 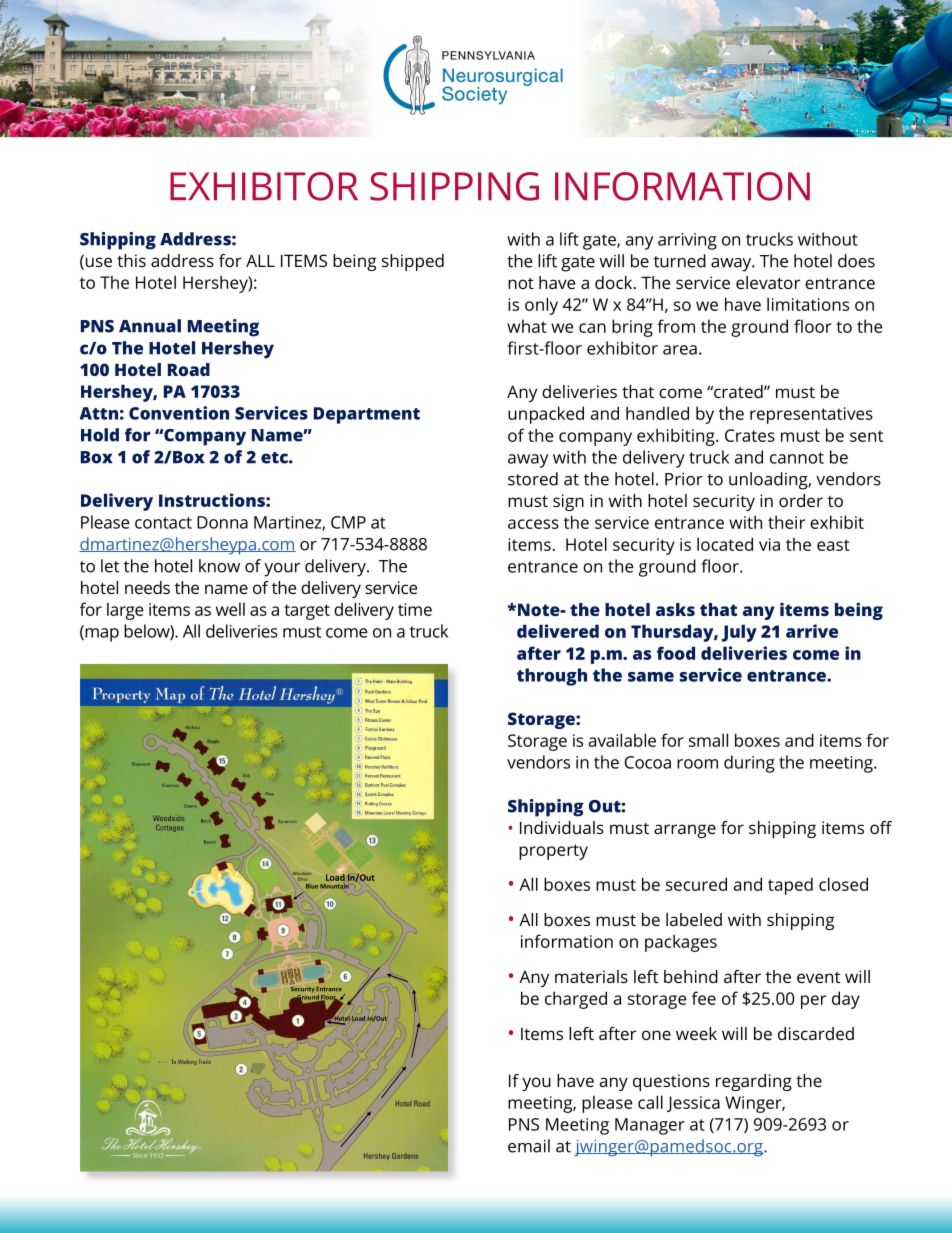 I want to click on Manager, so click(x=650, y=1126).
